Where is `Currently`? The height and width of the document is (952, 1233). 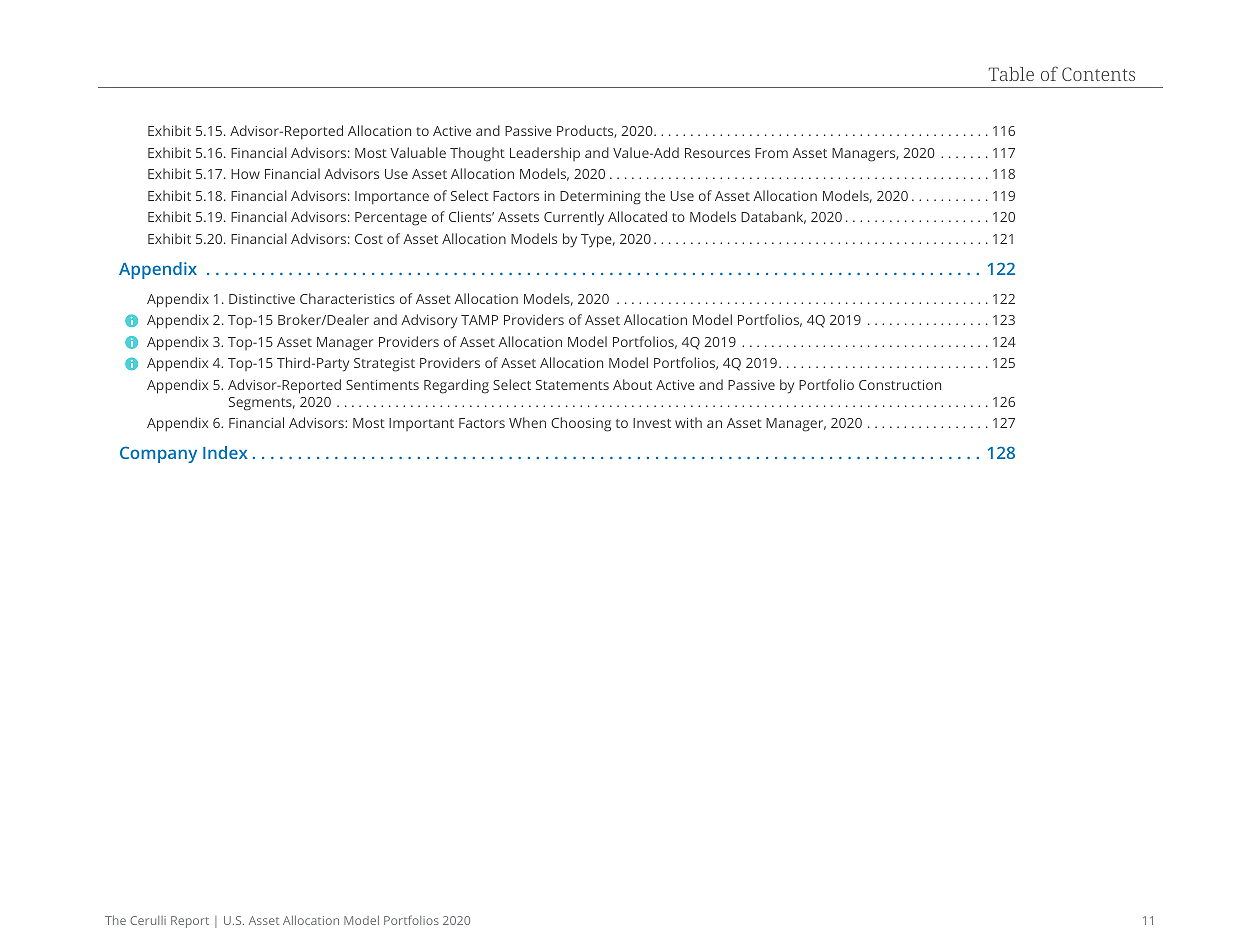
Currently is located at coordinates (574, 218).
